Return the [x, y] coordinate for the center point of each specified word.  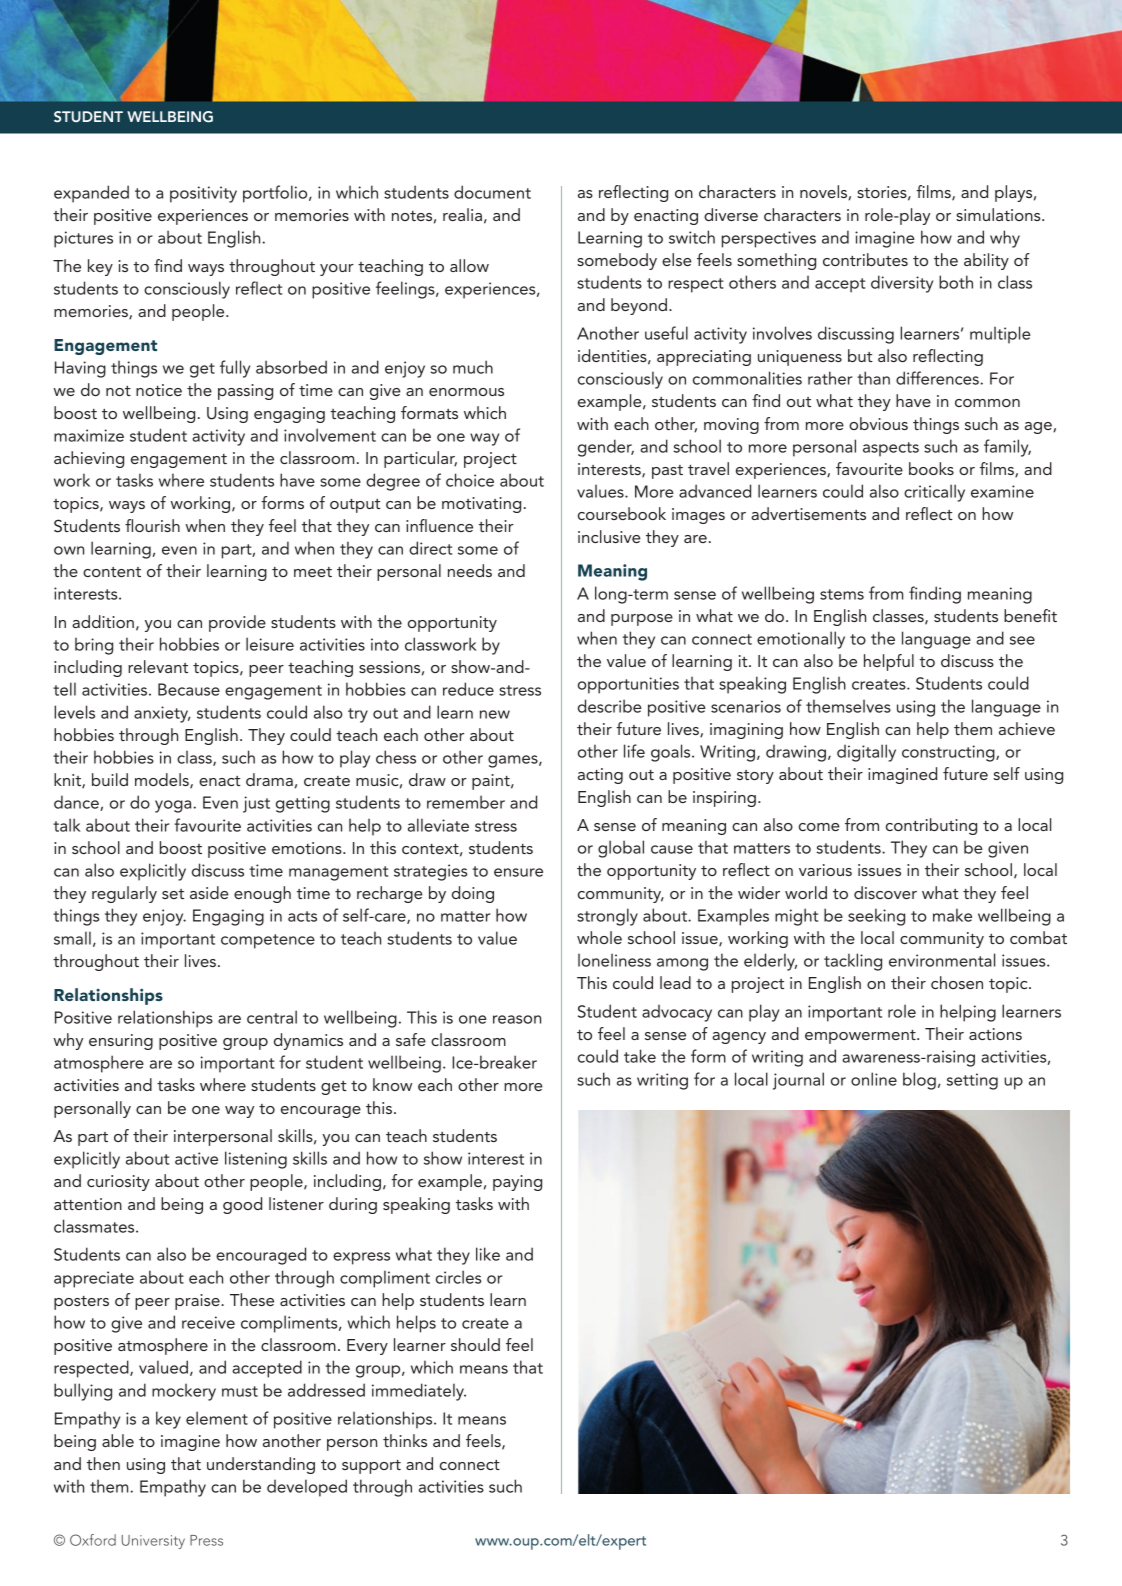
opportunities [628, 685]
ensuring [121, 1042]
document [492, 192]
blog [919, 1081]
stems [842, 594]
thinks [405, 1440]
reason [517, 1019]
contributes [865, 259]
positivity [203, 194]
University [153, 1542]
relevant [158, 666]
